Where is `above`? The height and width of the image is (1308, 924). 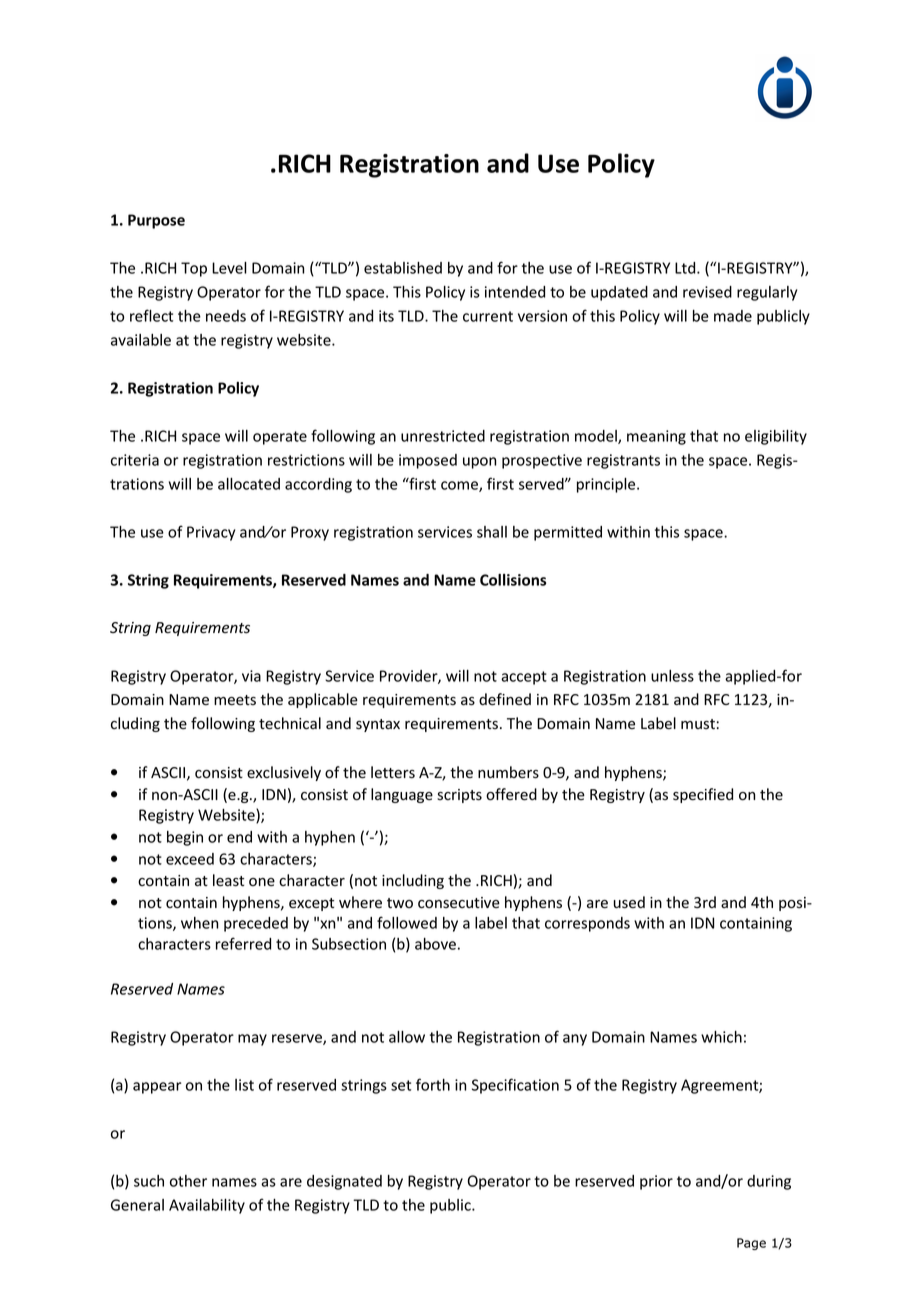
above is located at coordinates (435, 944).
